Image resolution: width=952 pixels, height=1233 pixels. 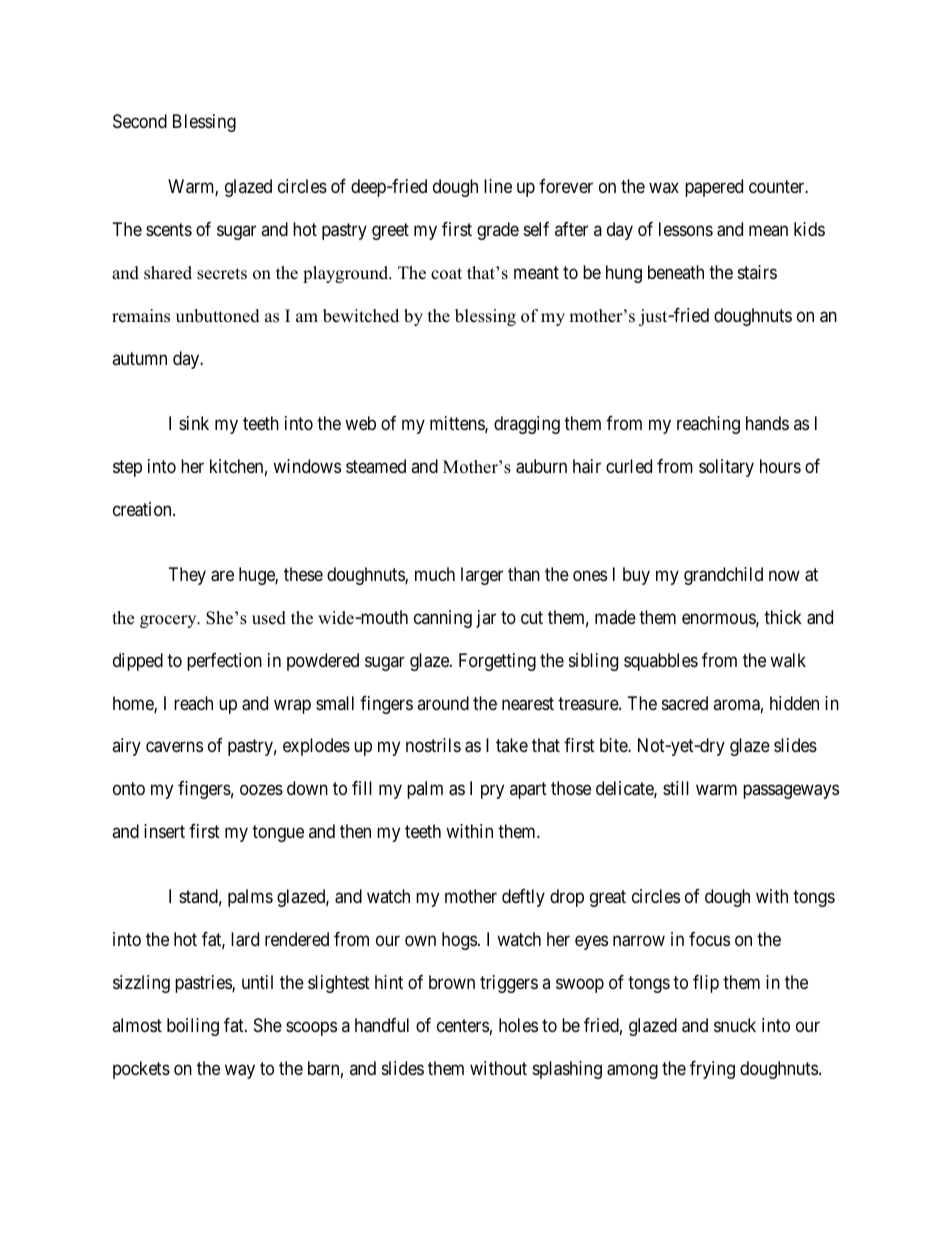 I want to click on Second, so click(x=140, y=121).
